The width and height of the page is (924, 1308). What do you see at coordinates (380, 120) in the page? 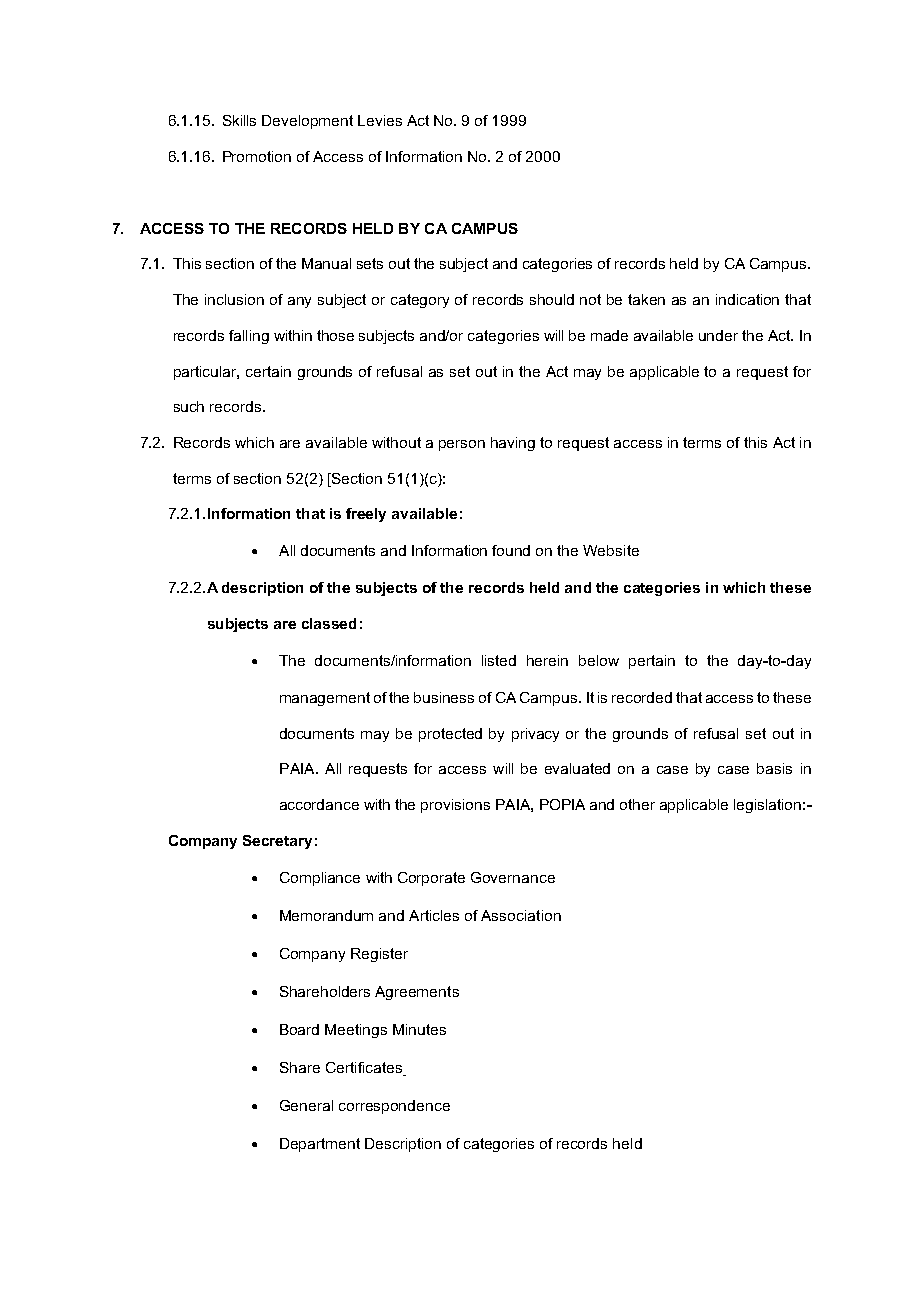
I see `Levies` at bounding box center [380, 120].
